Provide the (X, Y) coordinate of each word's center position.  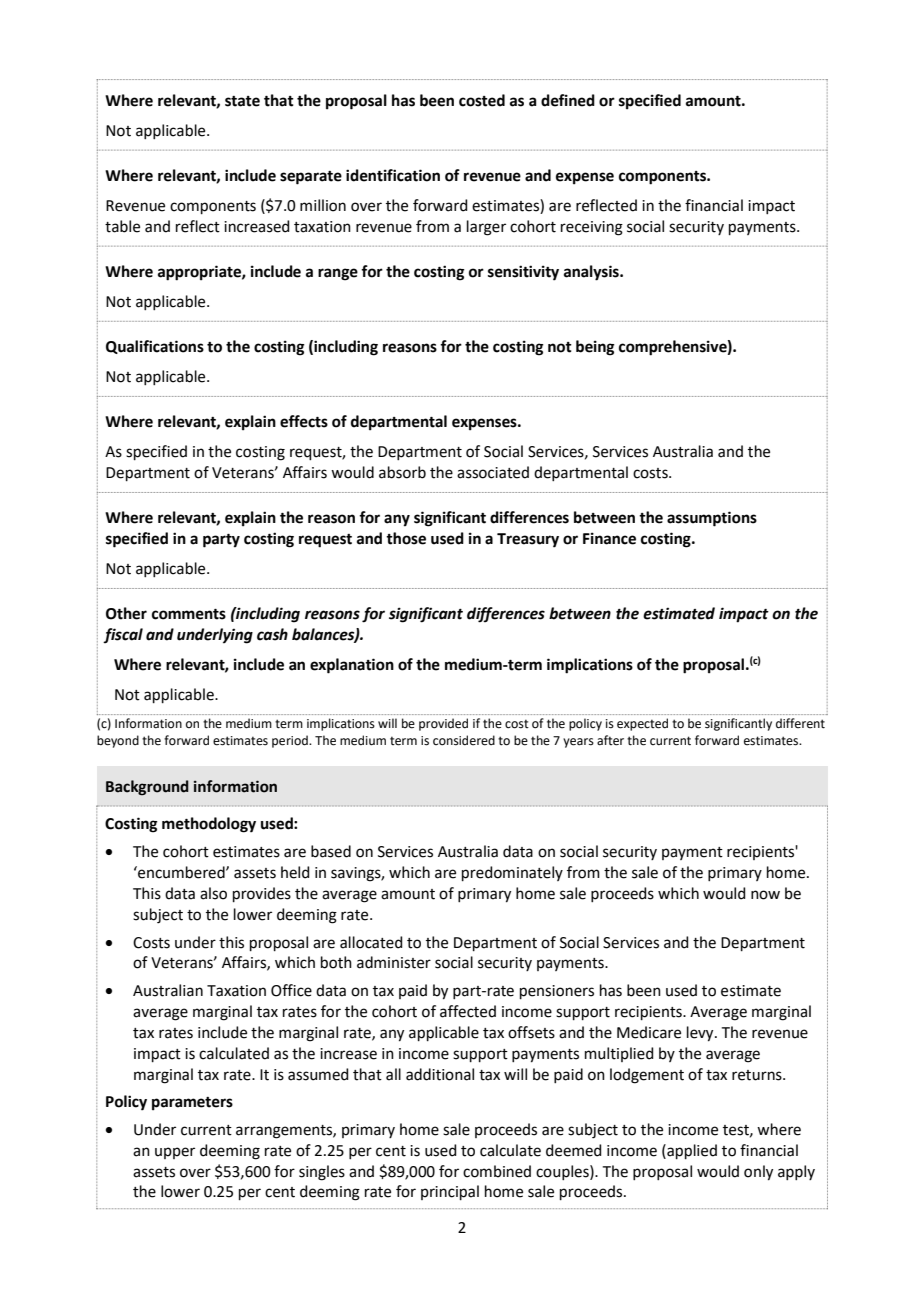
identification (393, 175)
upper (175, 1153)
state (242, 101)
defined (568, 100)
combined (497, 1171)
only (758, 1173)
